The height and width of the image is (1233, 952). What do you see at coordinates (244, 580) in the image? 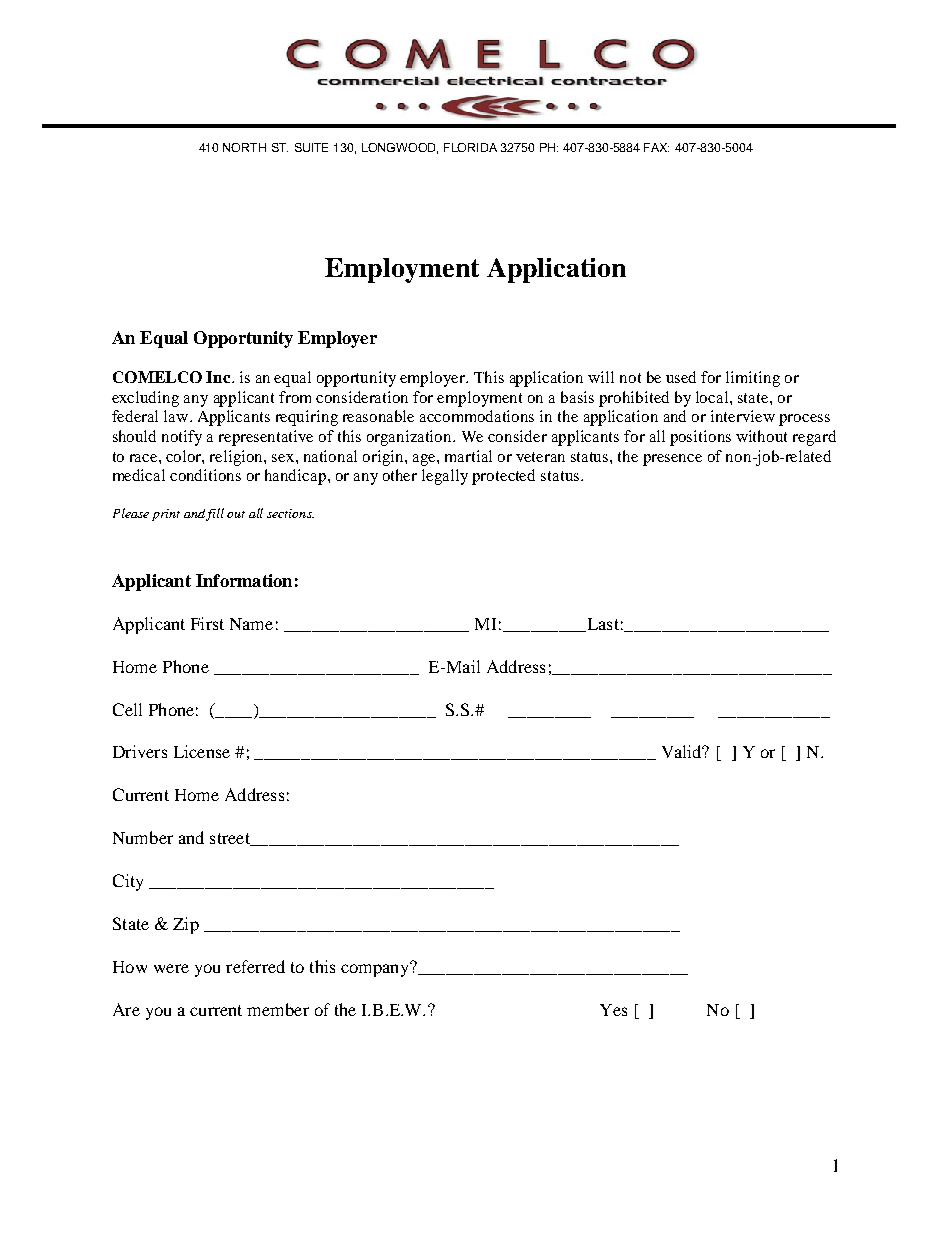
I see `Information` at bounding box center [244, 580].
